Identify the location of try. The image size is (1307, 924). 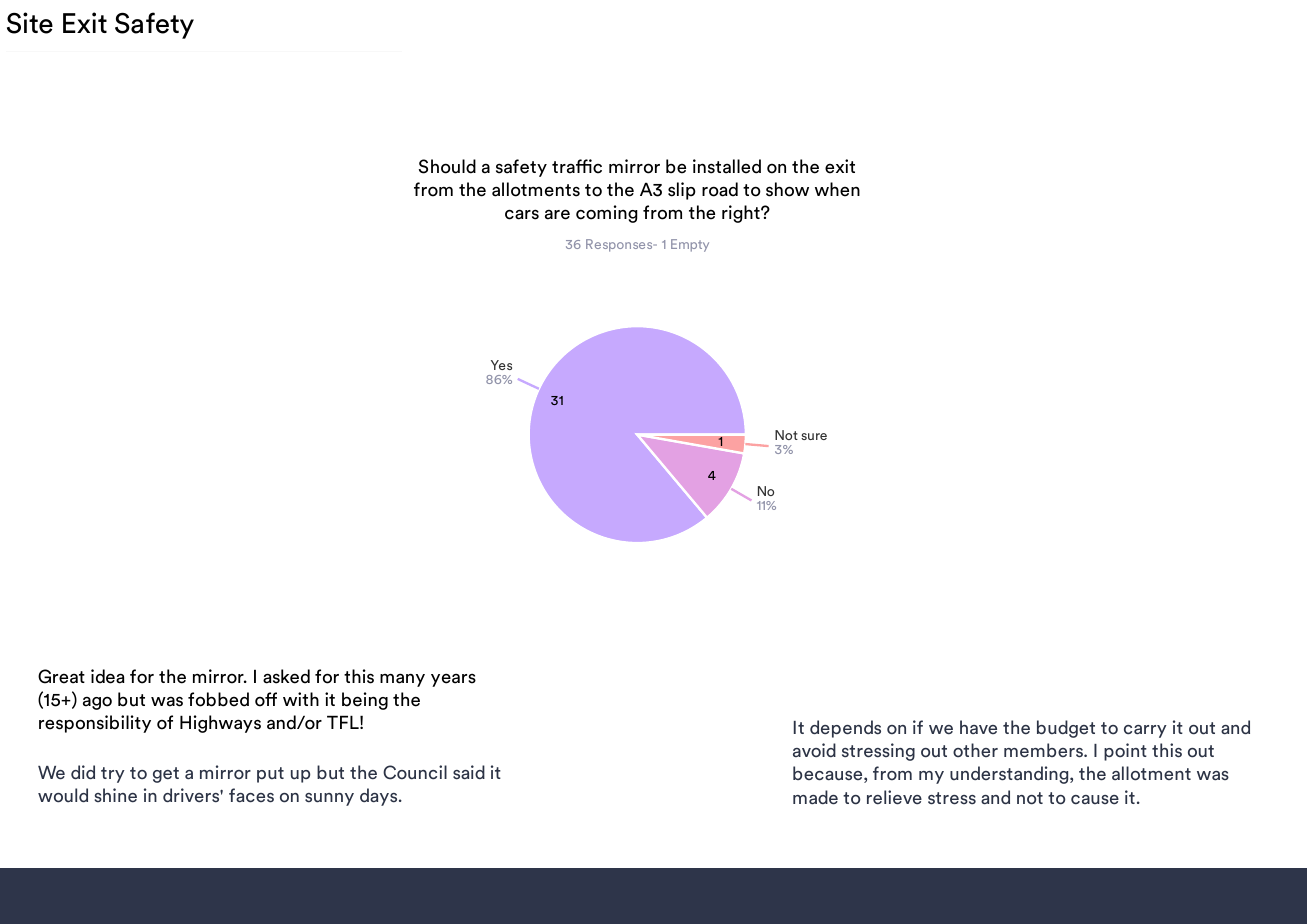
(113, 775).
